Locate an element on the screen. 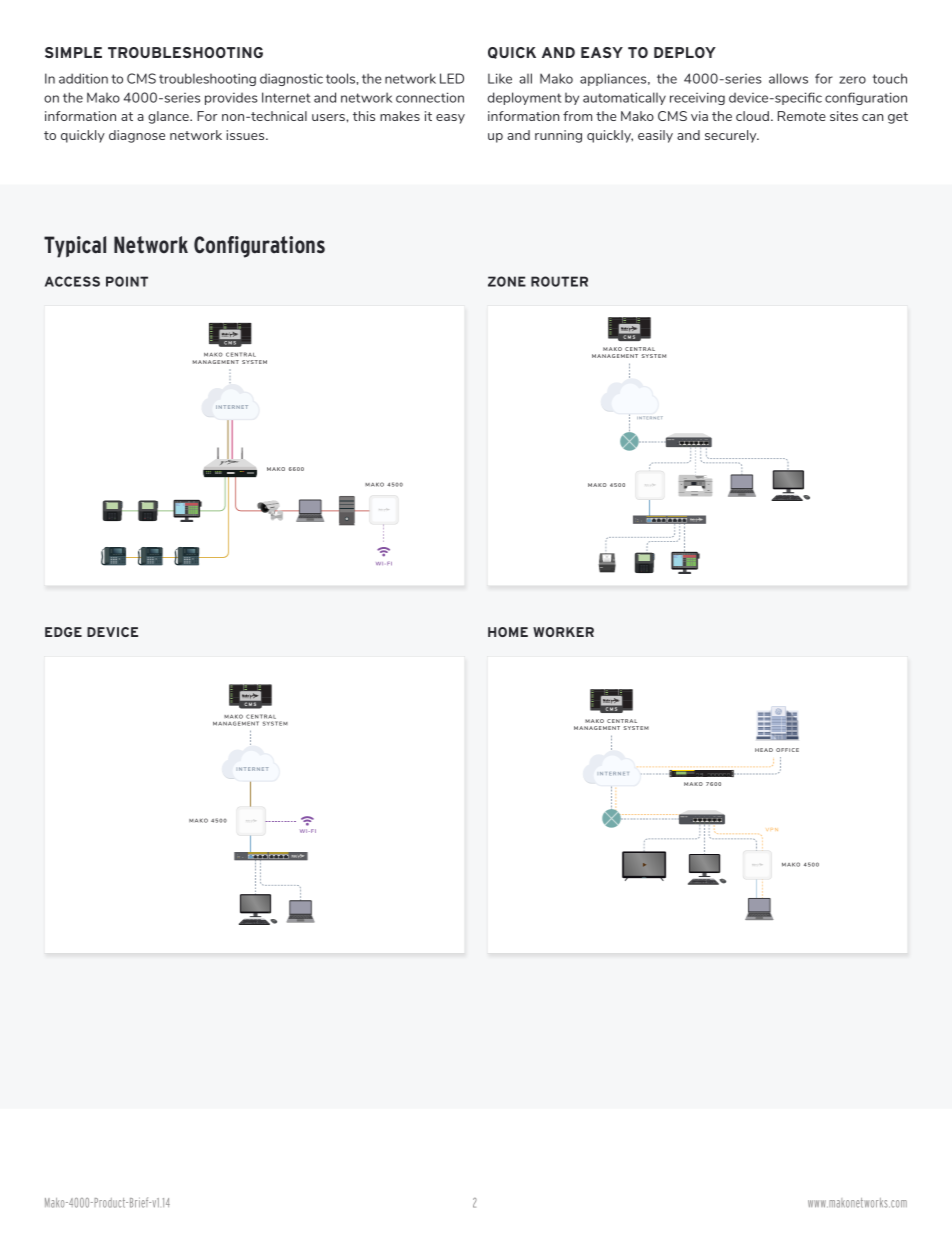 This screenshot has height=1233, width=952. Like is located at coordinates (500, 78).
